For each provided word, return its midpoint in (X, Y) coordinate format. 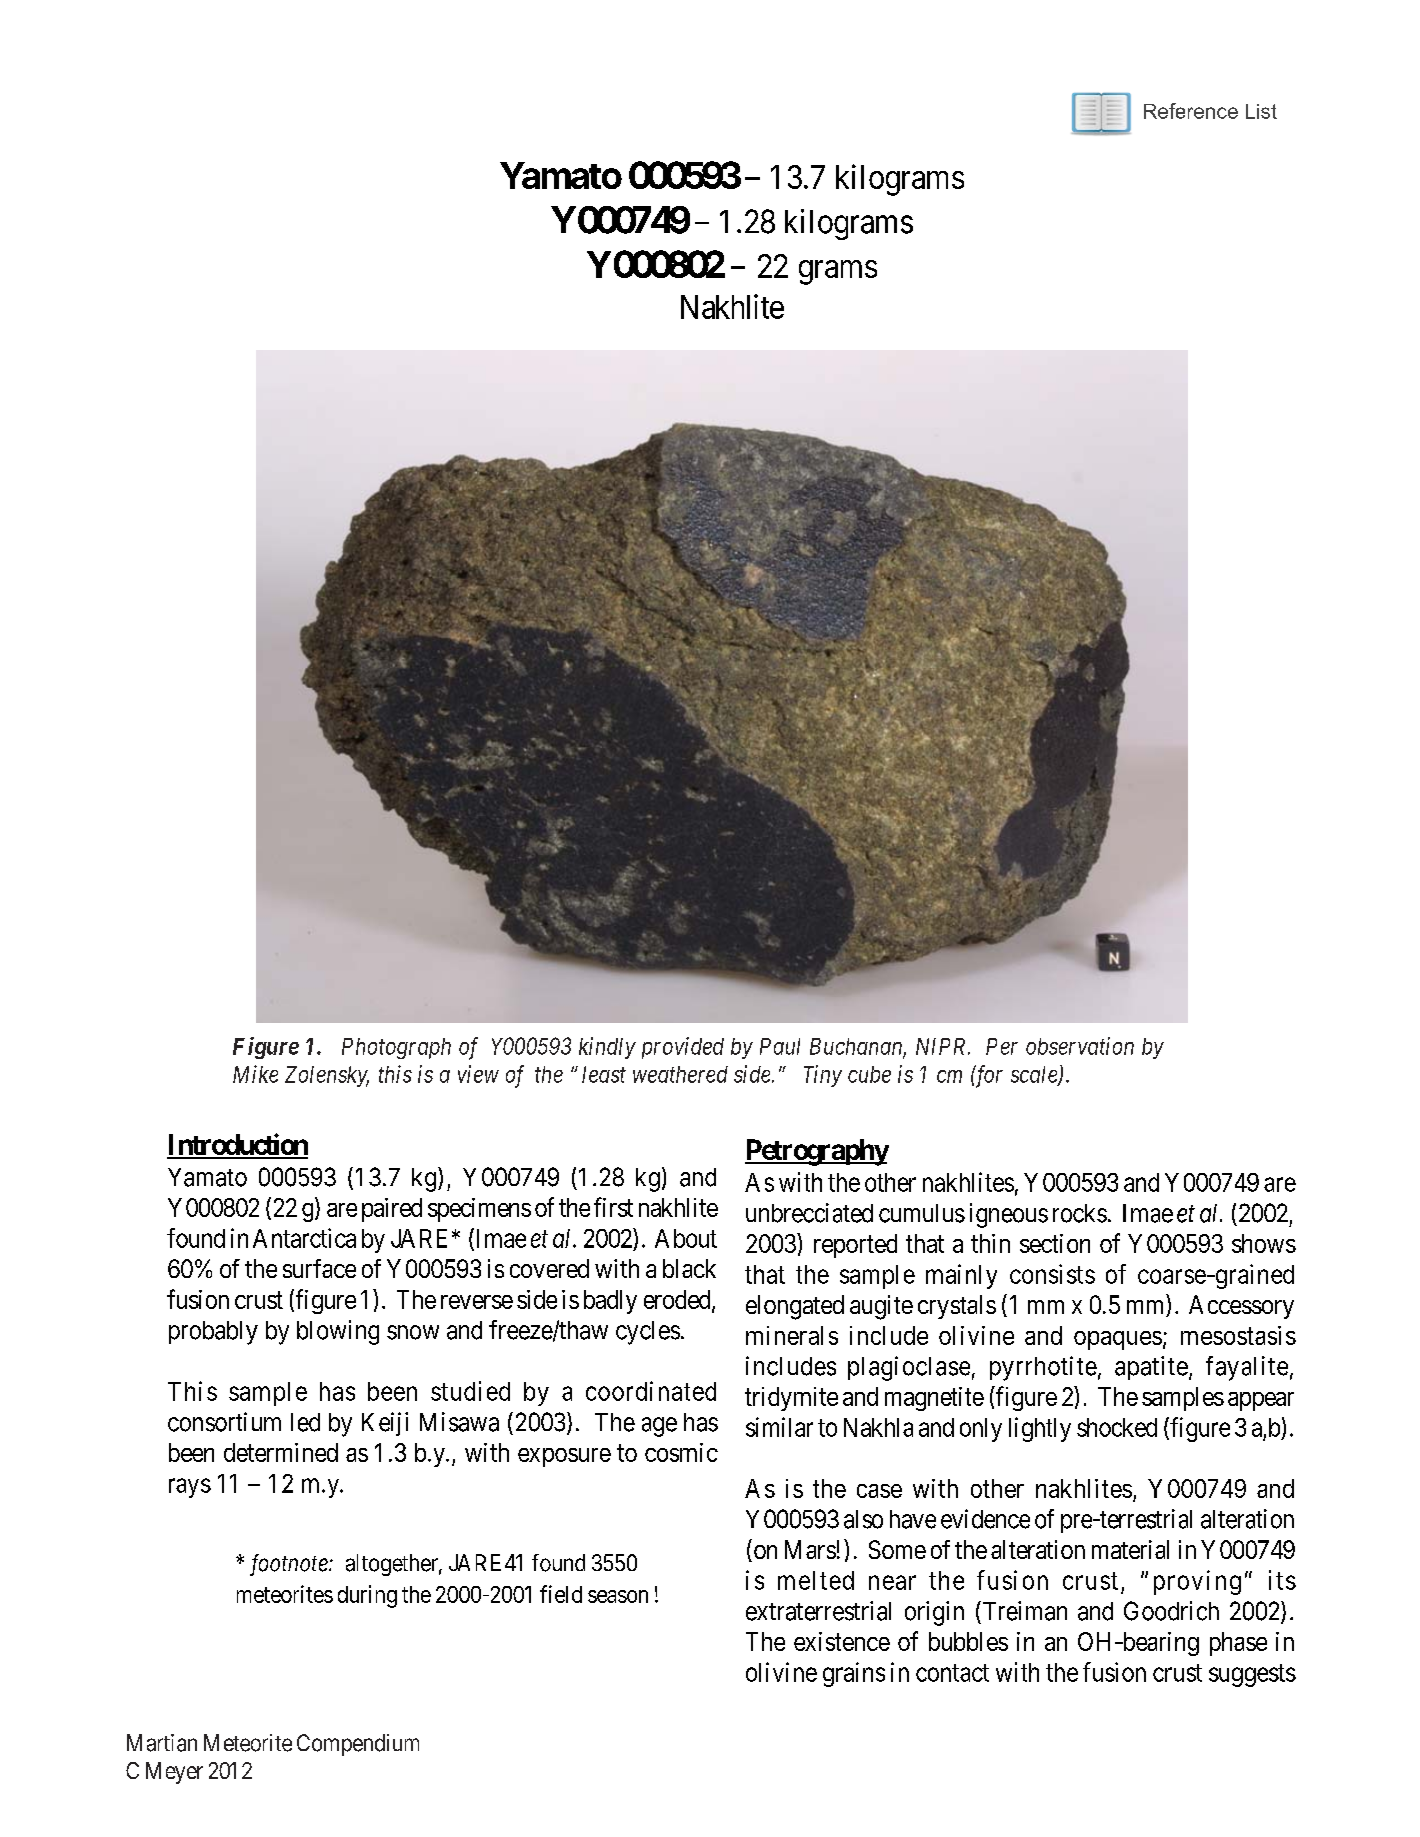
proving (1197, 1582)
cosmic (681, 1452)
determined (281, 1452)
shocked (1117, 1427)
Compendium (358, 1745)
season (618, 1596)
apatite (1151, 1368)
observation (1080, 1046)
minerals (792, 1335)
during (367, 1596)
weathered (680, 1074)
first (613, 1207)
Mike (255, 1074)
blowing (338, 1332)
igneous (1009, 1215)
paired (392, 1210)
